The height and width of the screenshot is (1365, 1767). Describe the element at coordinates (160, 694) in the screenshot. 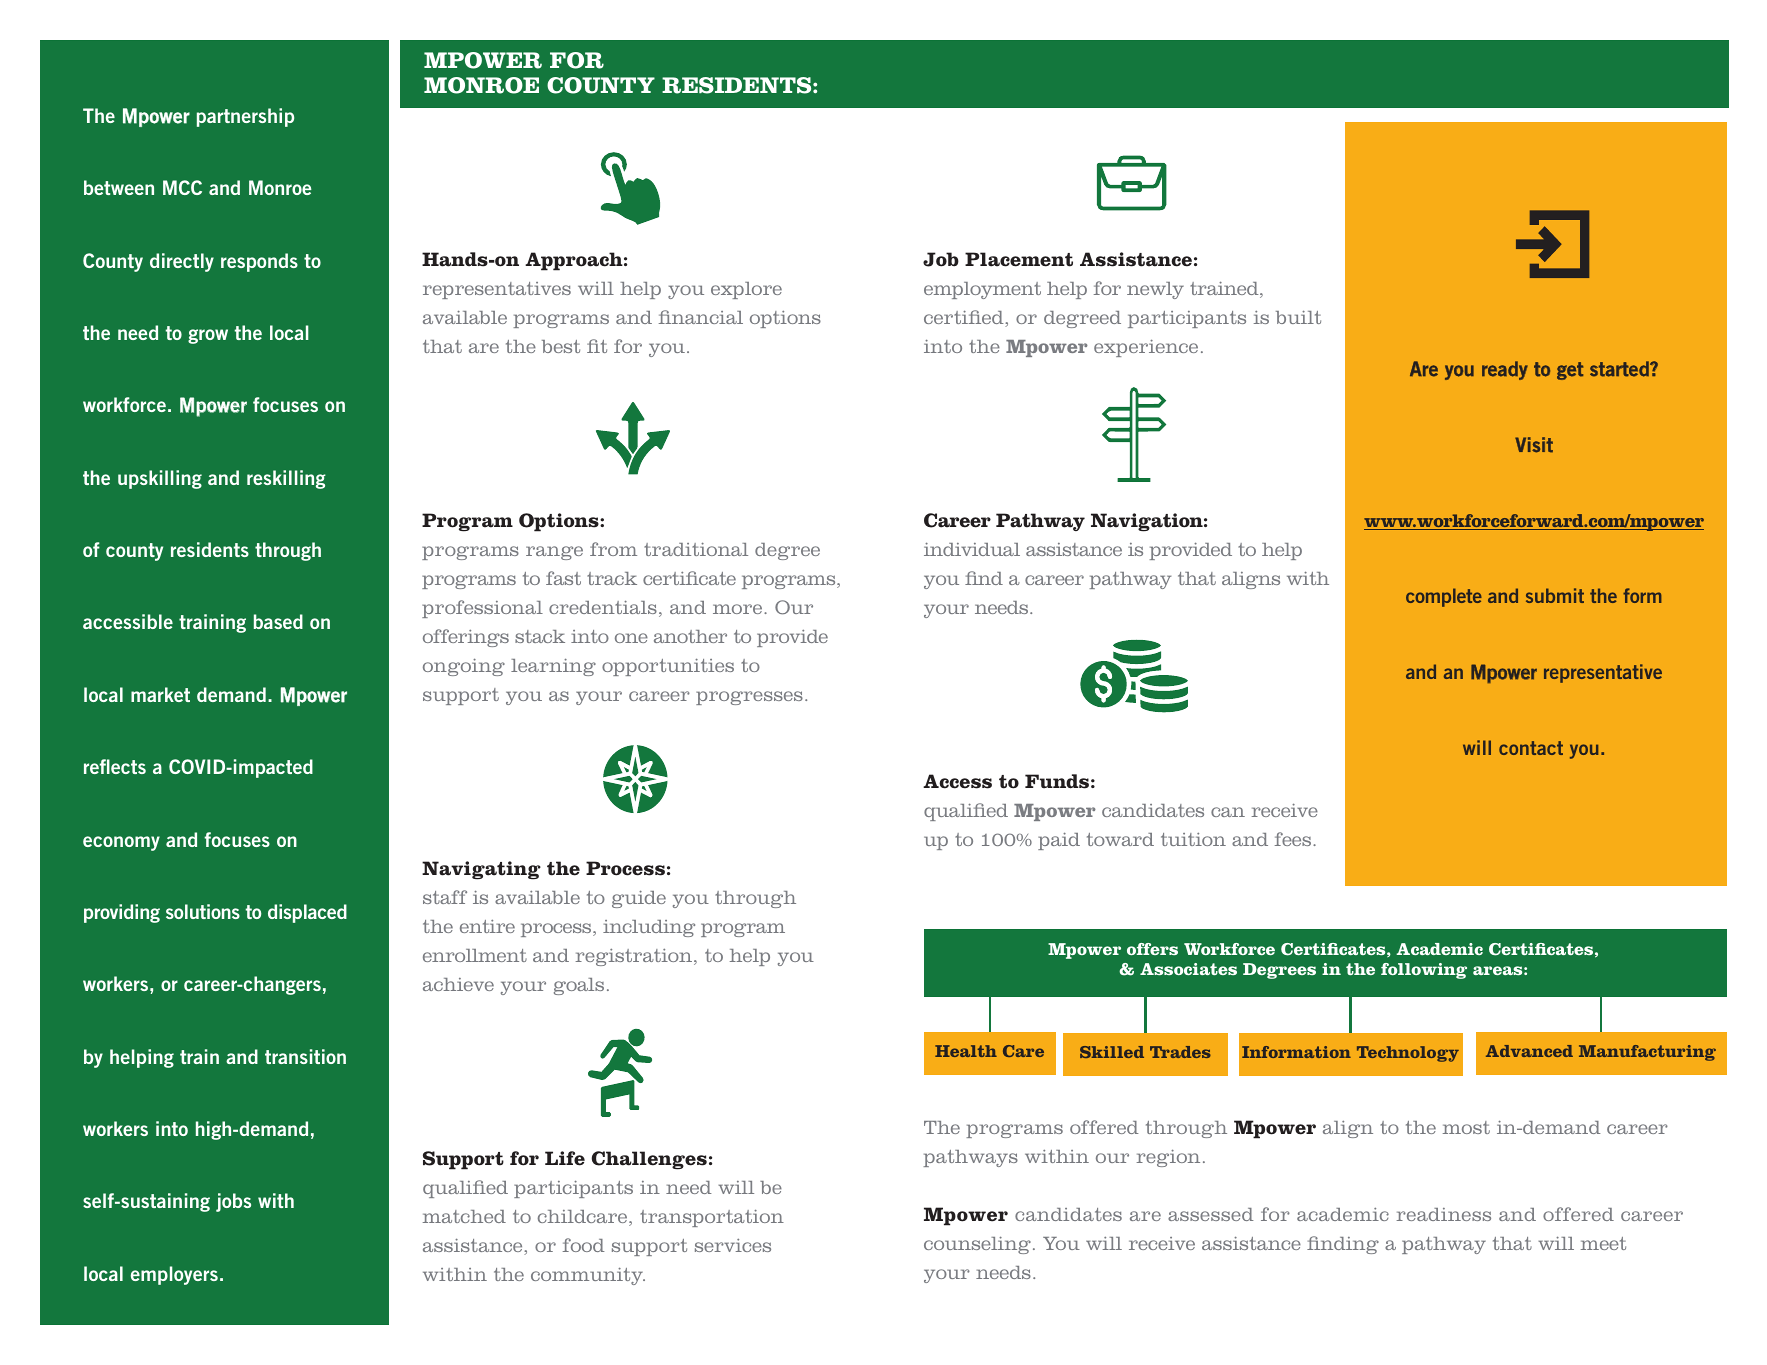

I see `market` at that location.
